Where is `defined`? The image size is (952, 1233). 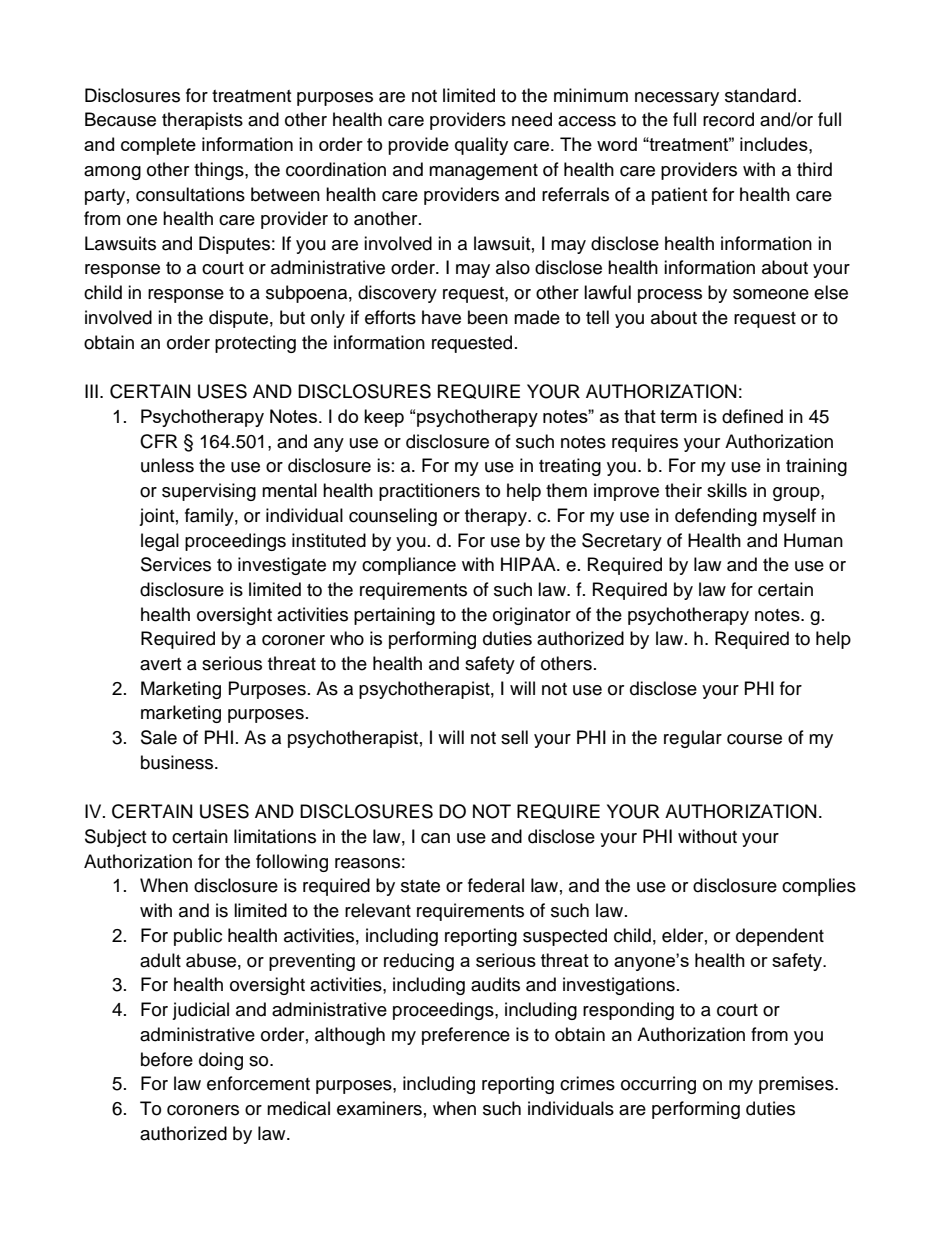 defined is located at coordinates (752, 416).
